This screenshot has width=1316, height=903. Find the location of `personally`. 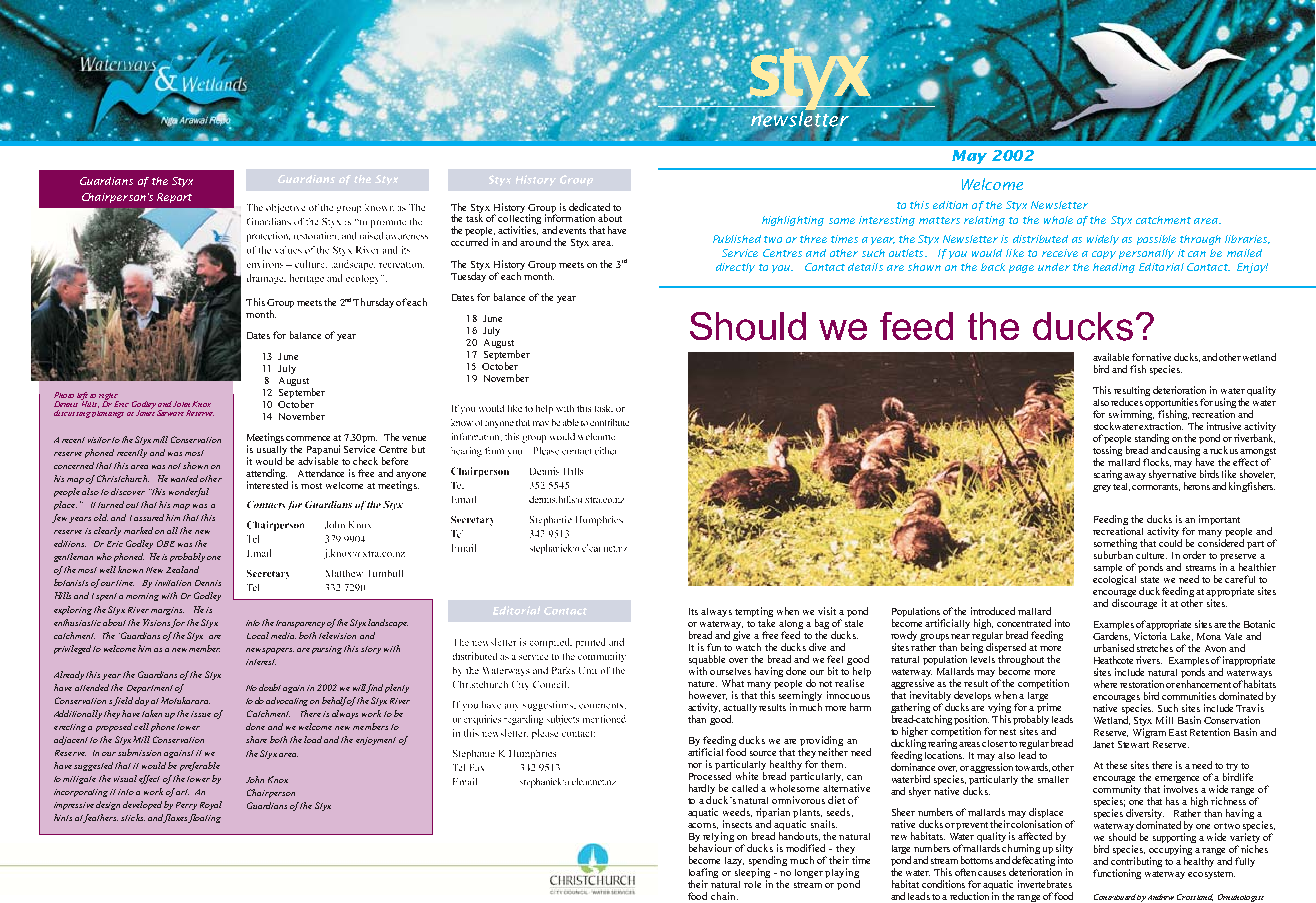

personally is located at coordinates (1146, 254).
